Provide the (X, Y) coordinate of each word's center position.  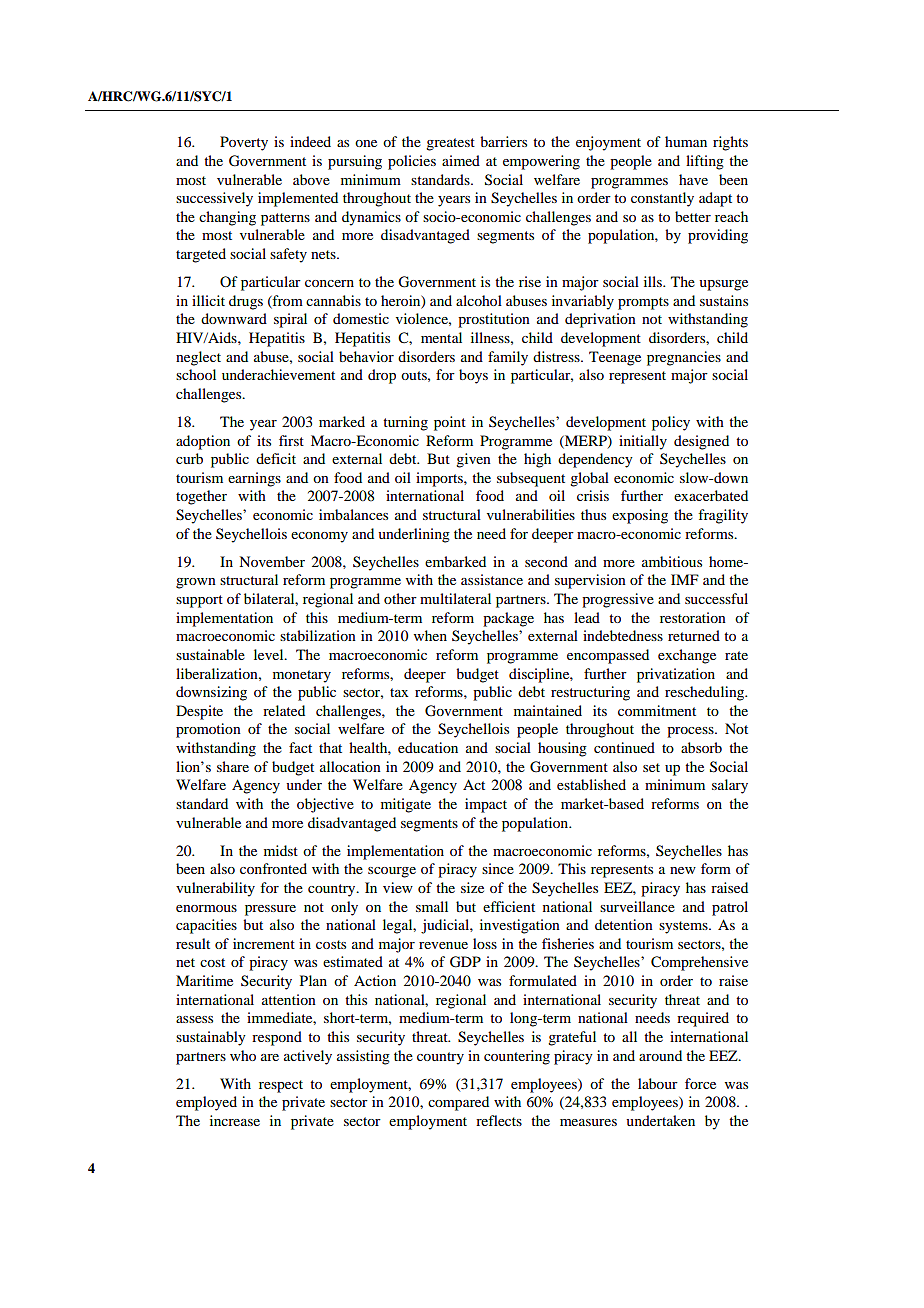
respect (281, 1086)
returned (694, 635)
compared (458, 1103)
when (430, 635)
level (270, 654)
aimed (461, 160)
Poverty (244, 143)
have (693, 179)
